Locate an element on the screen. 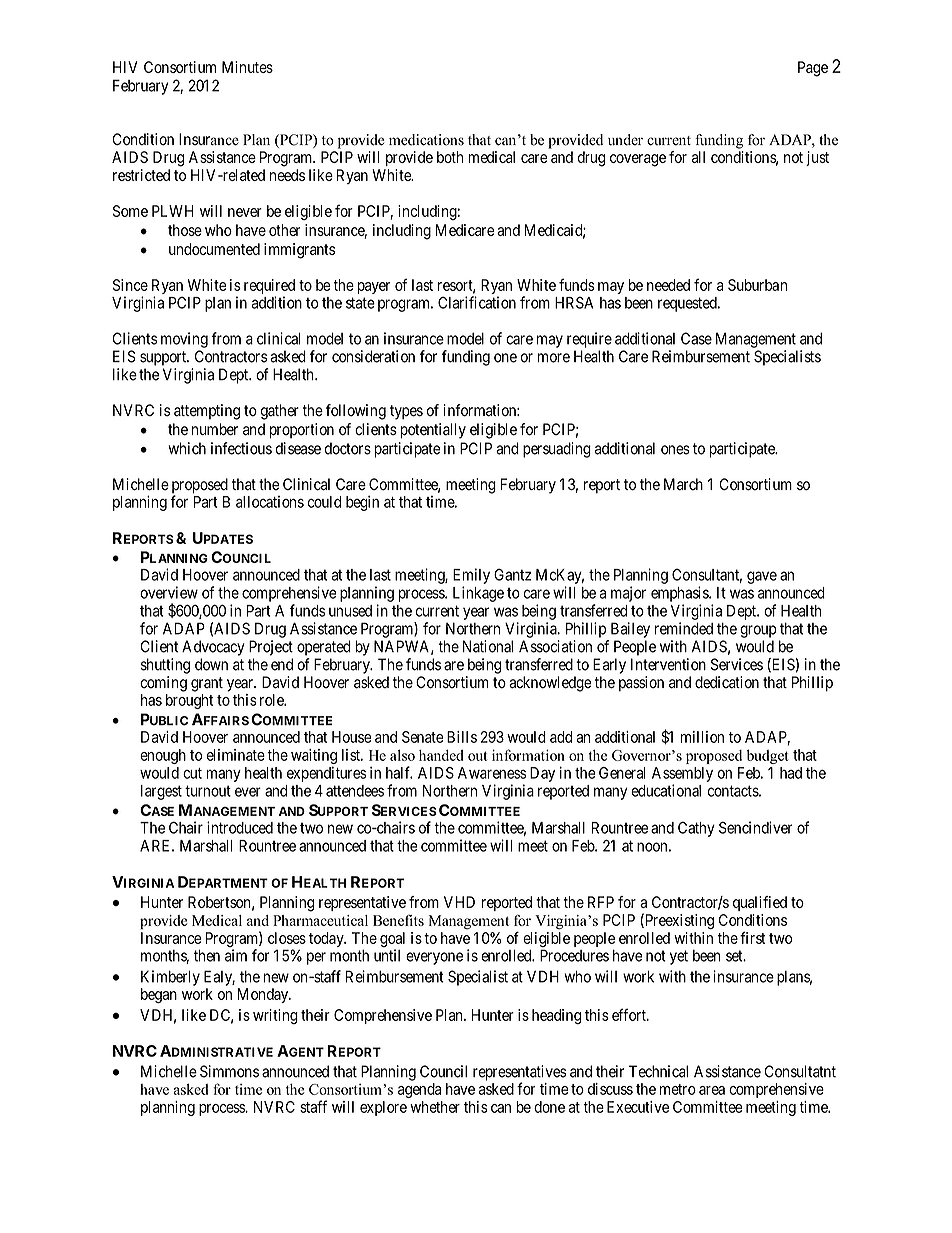 The image size is (952, 1233). Minutes is located at coordinates (247, 67).
